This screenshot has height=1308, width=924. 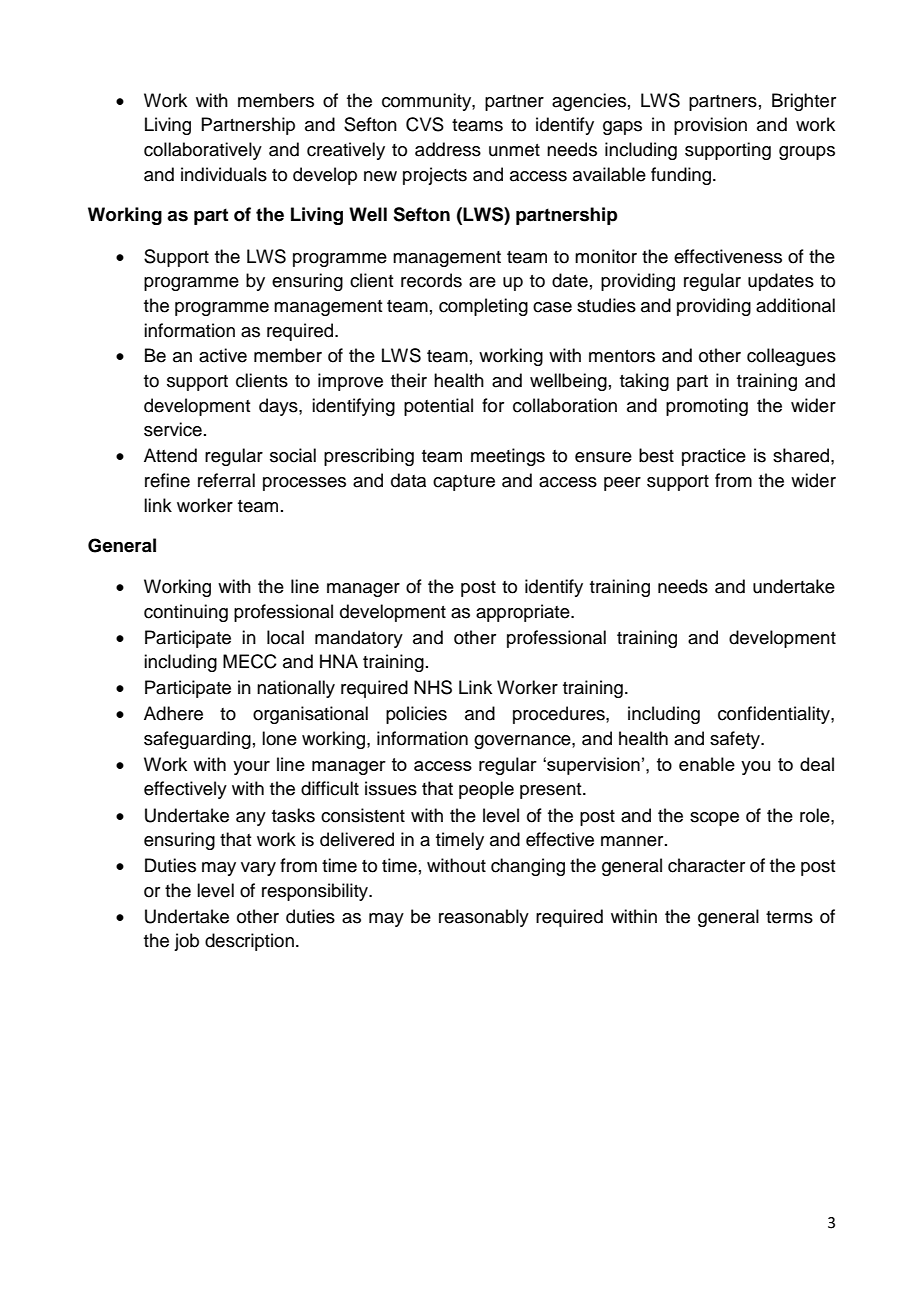 What do you see at coordinates (251, 768) in the screenshot?
I see `your` at bounding box center [251, 768].
